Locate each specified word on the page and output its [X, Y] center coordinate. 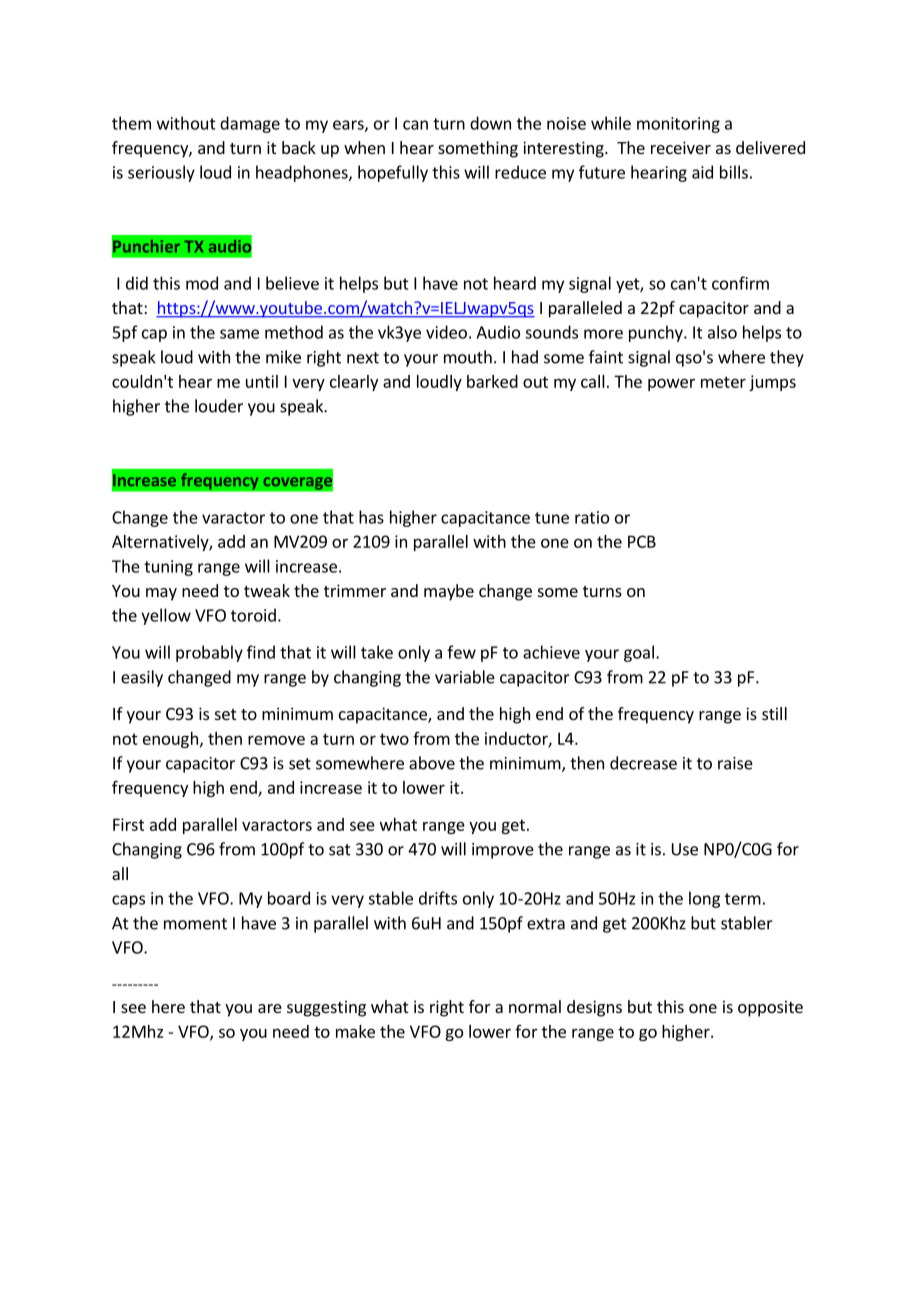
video [446, 332]
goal [639, 653]
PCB [642, 541]
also [722, 332]
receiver [681, 147]
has [371, 517]
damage [250, 124]
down [490, 123]
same [239, 334]
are [270, 1008]
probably [209, 653]
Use [685, 849]
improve [503, 851]
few [461, 652]
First [128, 824]
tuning [168, 568]
